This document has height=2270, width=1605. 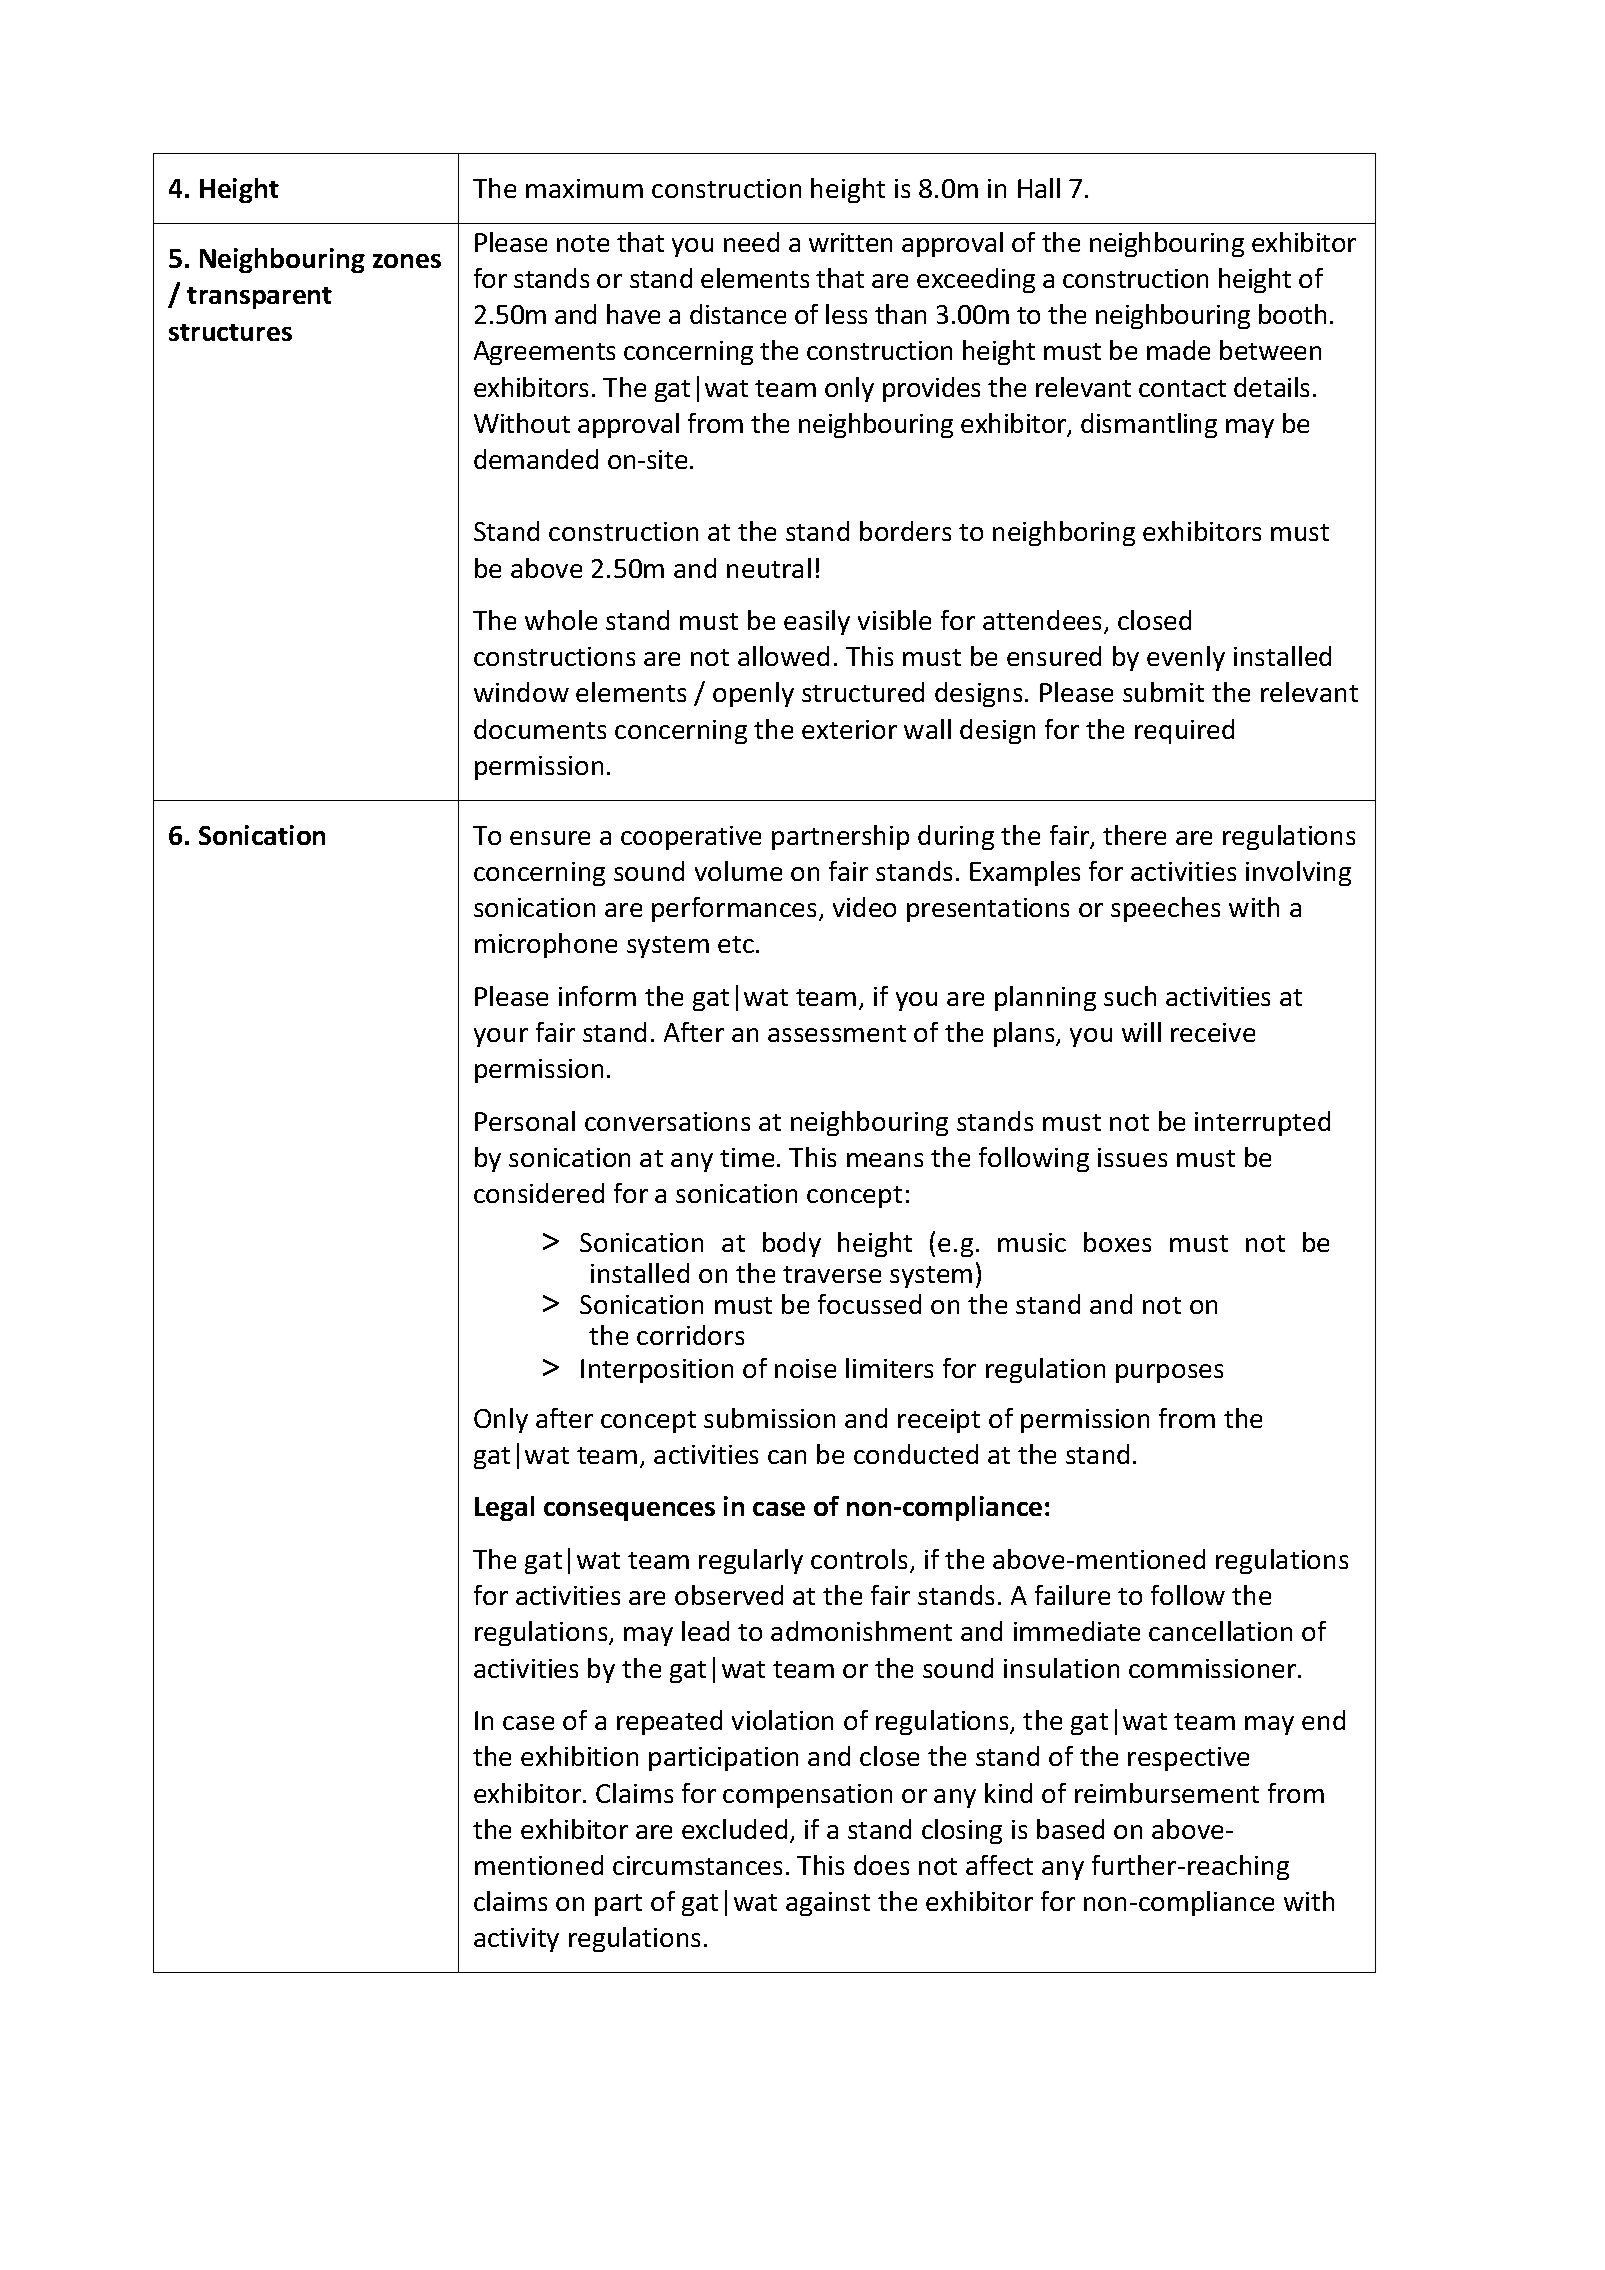 What do you see at coordinates (828, 1904) in the document?
I see `against` at bounding box center [828, 1904].
